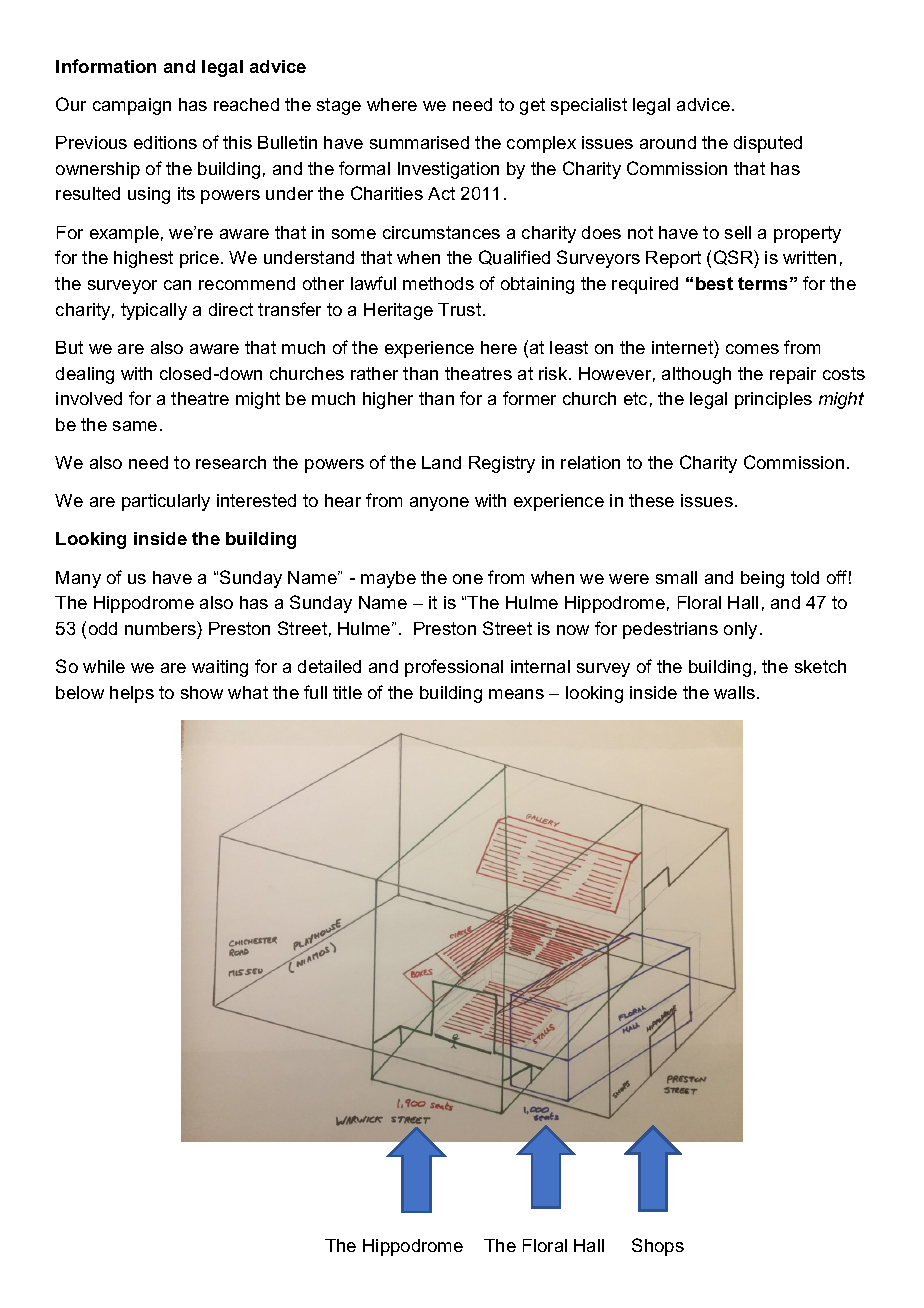 The image size is (924, 1308). What do you see at coordinates (166, 502) in the page?
I see `particularly` at bounding box center [166, 502].
